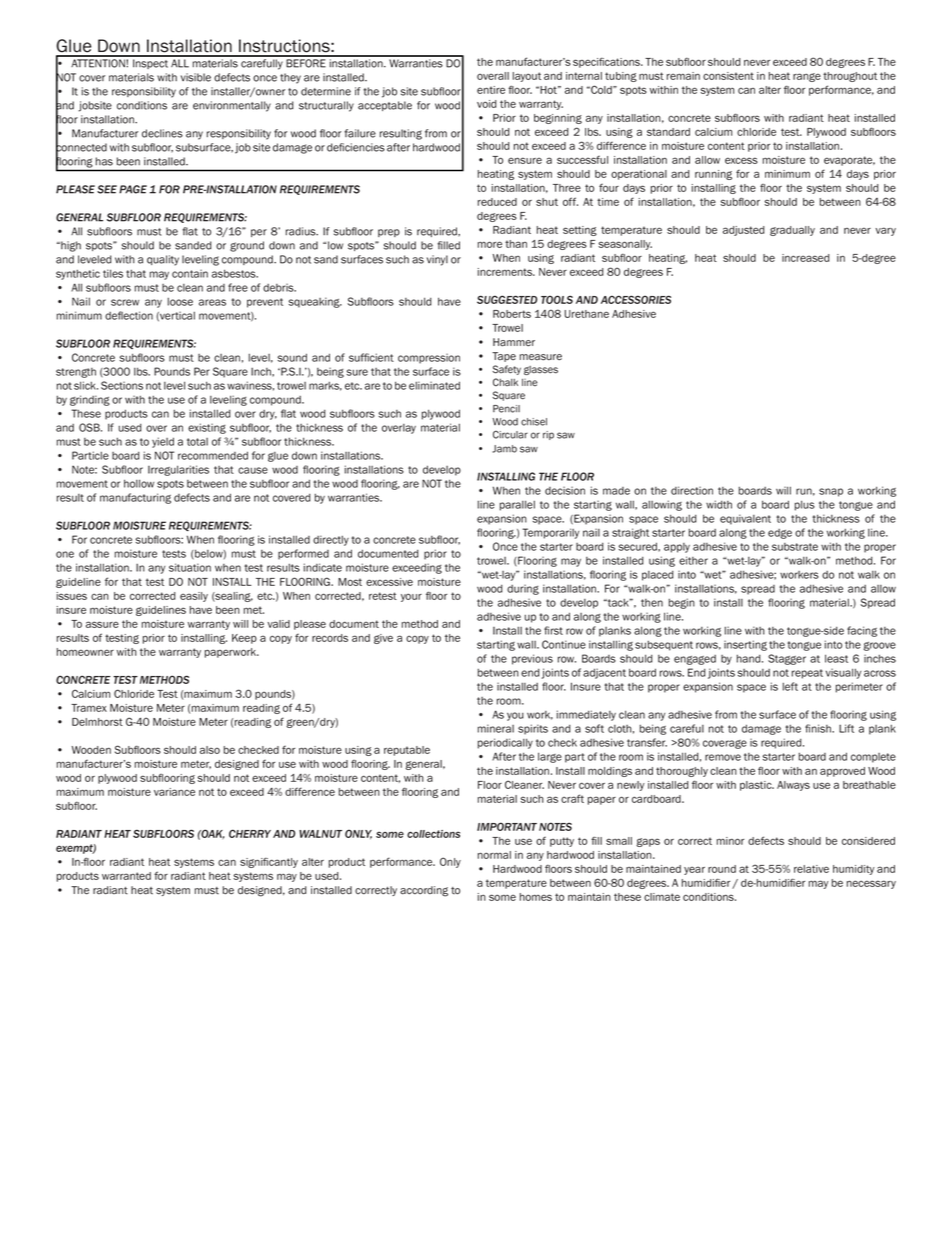  I want to click on ACCESSORIES, so click(636, 299).
